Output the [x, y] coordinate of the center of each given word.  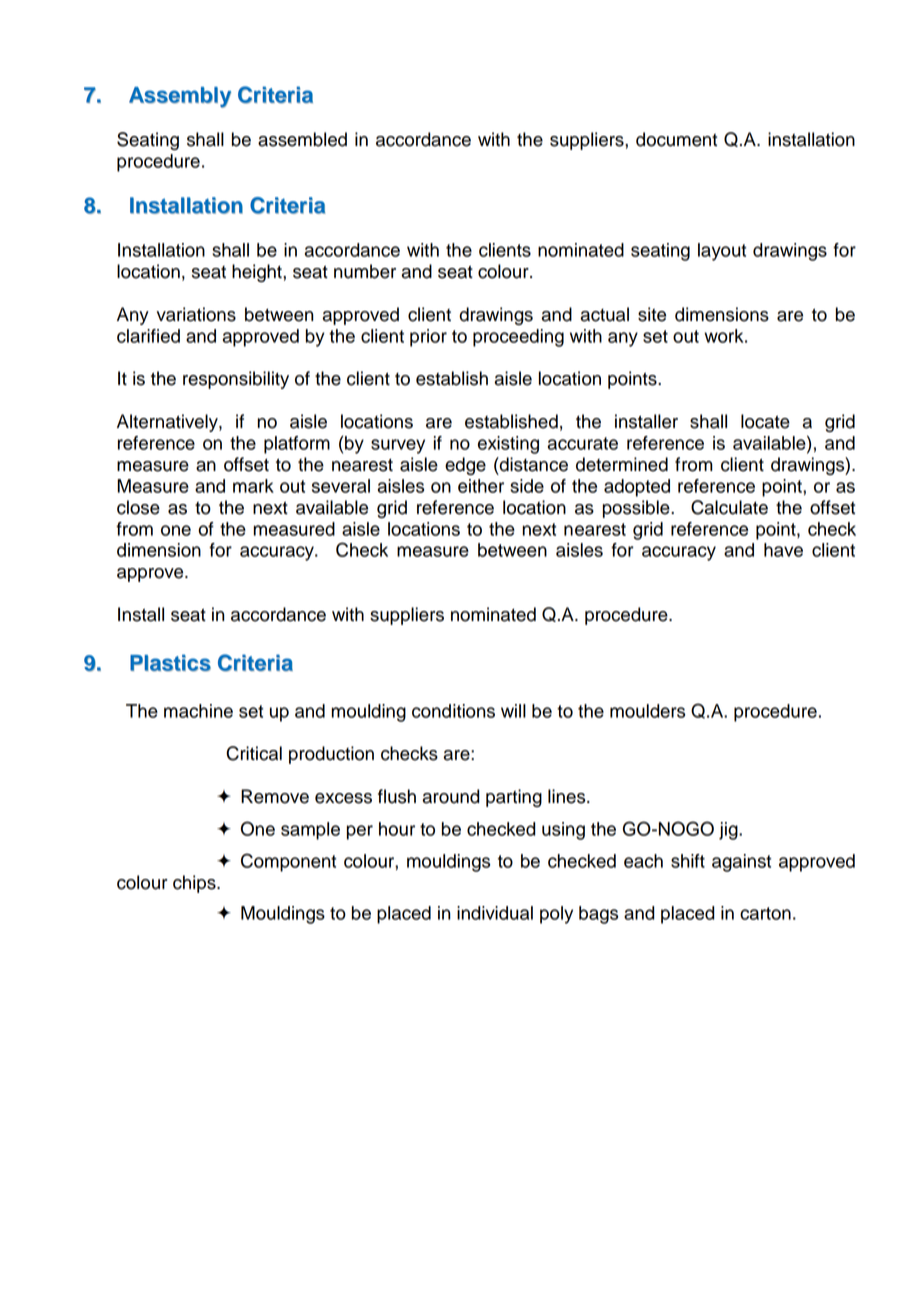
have [783, 550]
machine [198, 711]
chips [195, 884]
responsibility [236, 380]
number [365, 271]
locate [765, 421]
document [676, 139]
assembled [302, 139]
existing [508, 445]
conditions [453, 711]
